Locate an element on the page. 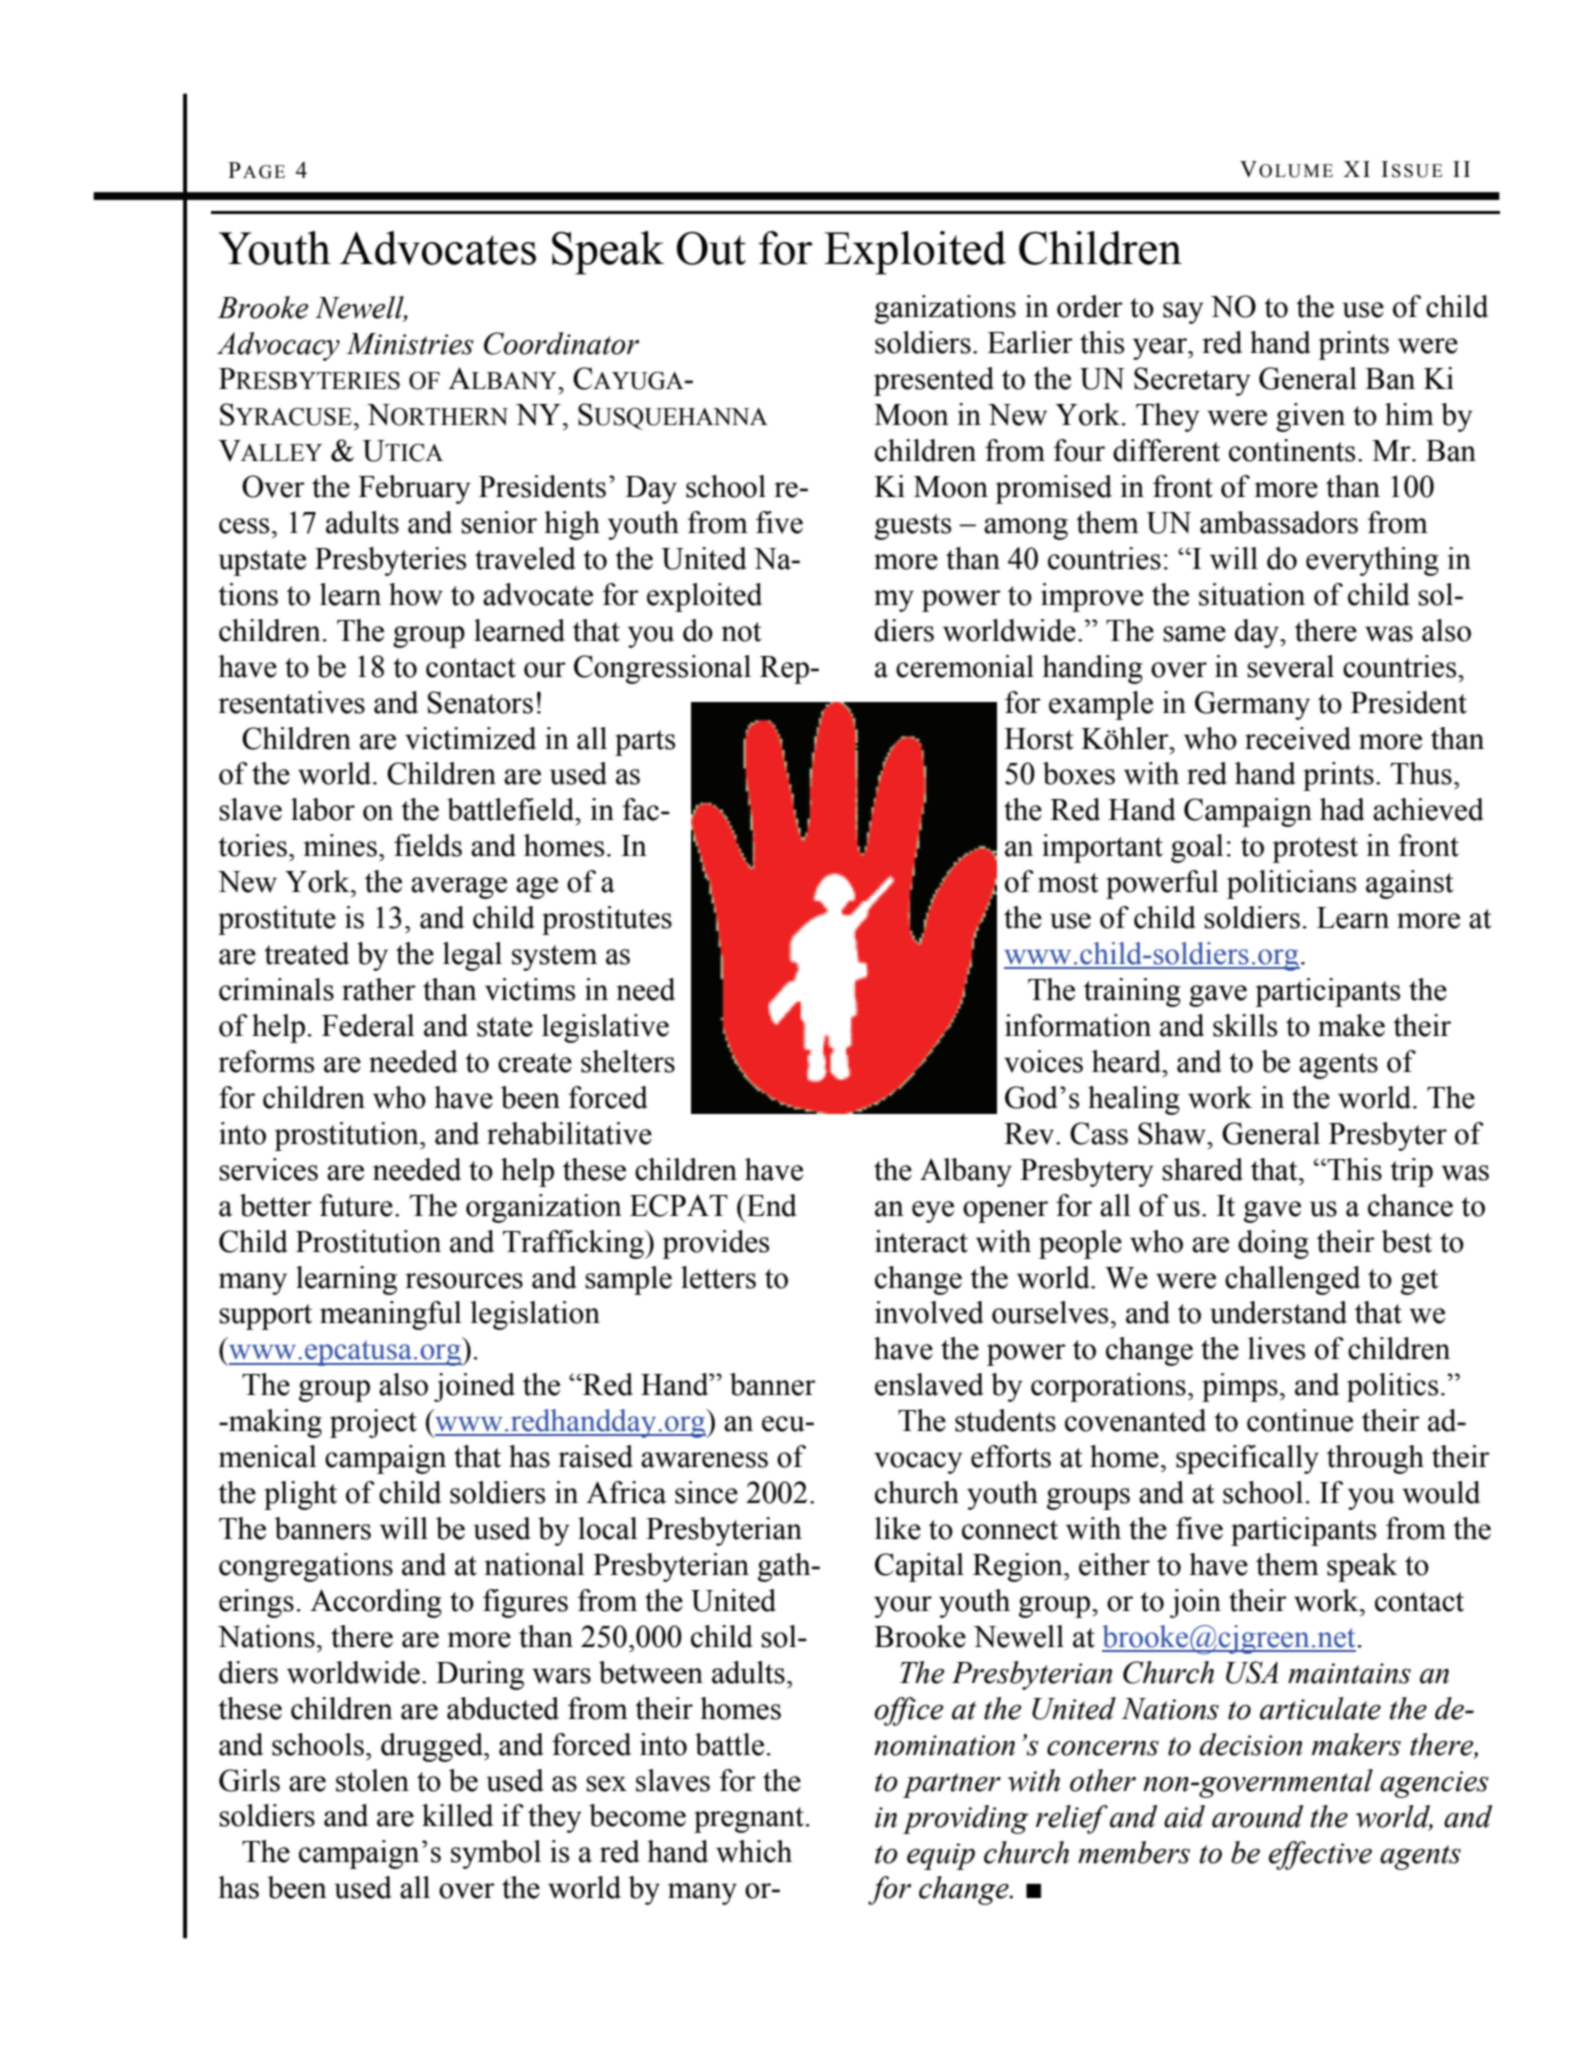 This document has height=2062, width=1593. received is located at coordinates (1298, 738).
